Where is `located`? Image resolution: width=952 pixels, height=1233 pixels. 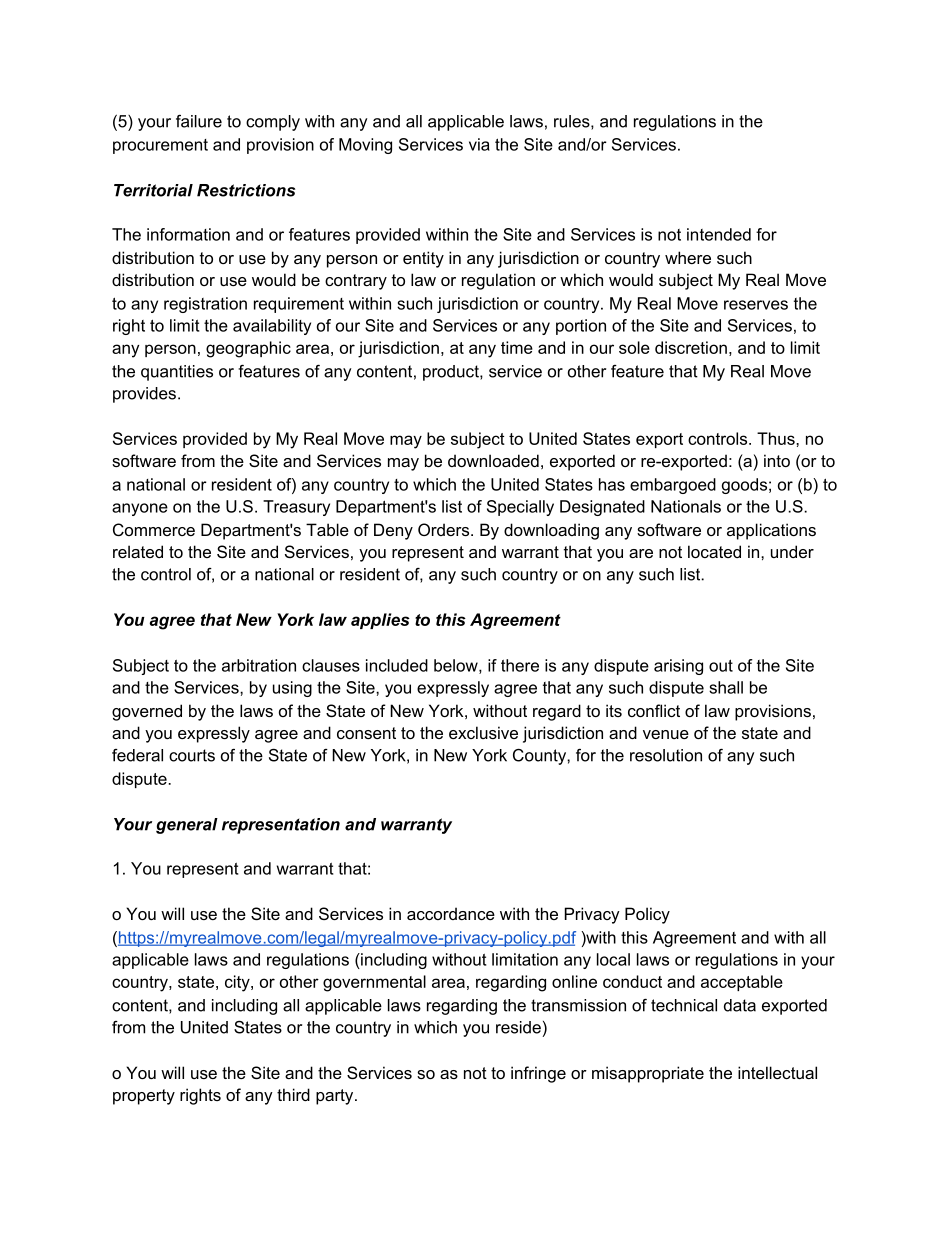 located is located at coordinates (714, 551).
